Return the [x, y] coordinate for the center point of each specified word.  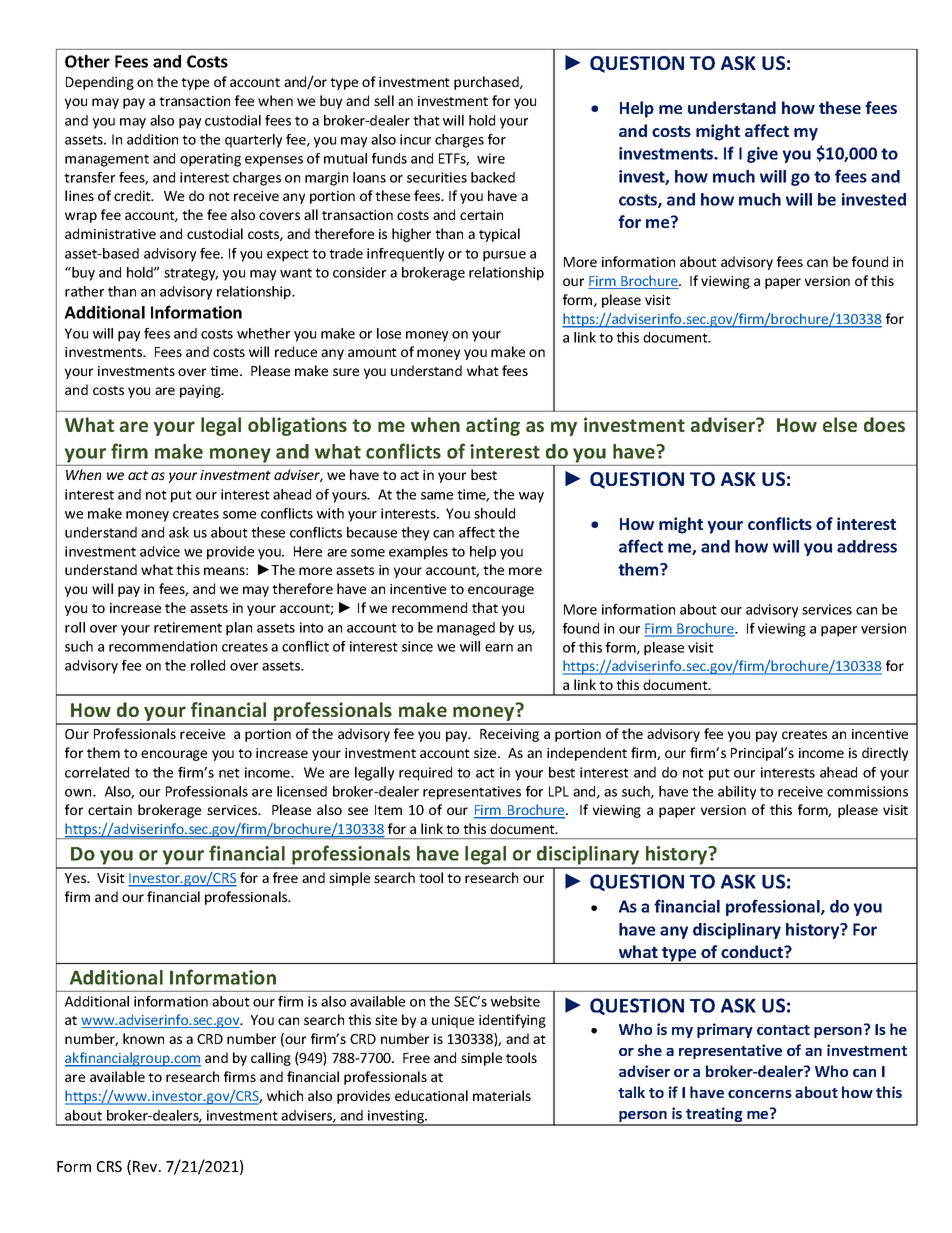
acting [493, 426]
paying [201, 391]
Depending [100, 83]
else [840, 424]
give [762, 155]
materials [502, 1095]
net [229, 773]
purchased [487, 83]
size [486, 753]
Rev [146, 1166]
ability [737, 793]
